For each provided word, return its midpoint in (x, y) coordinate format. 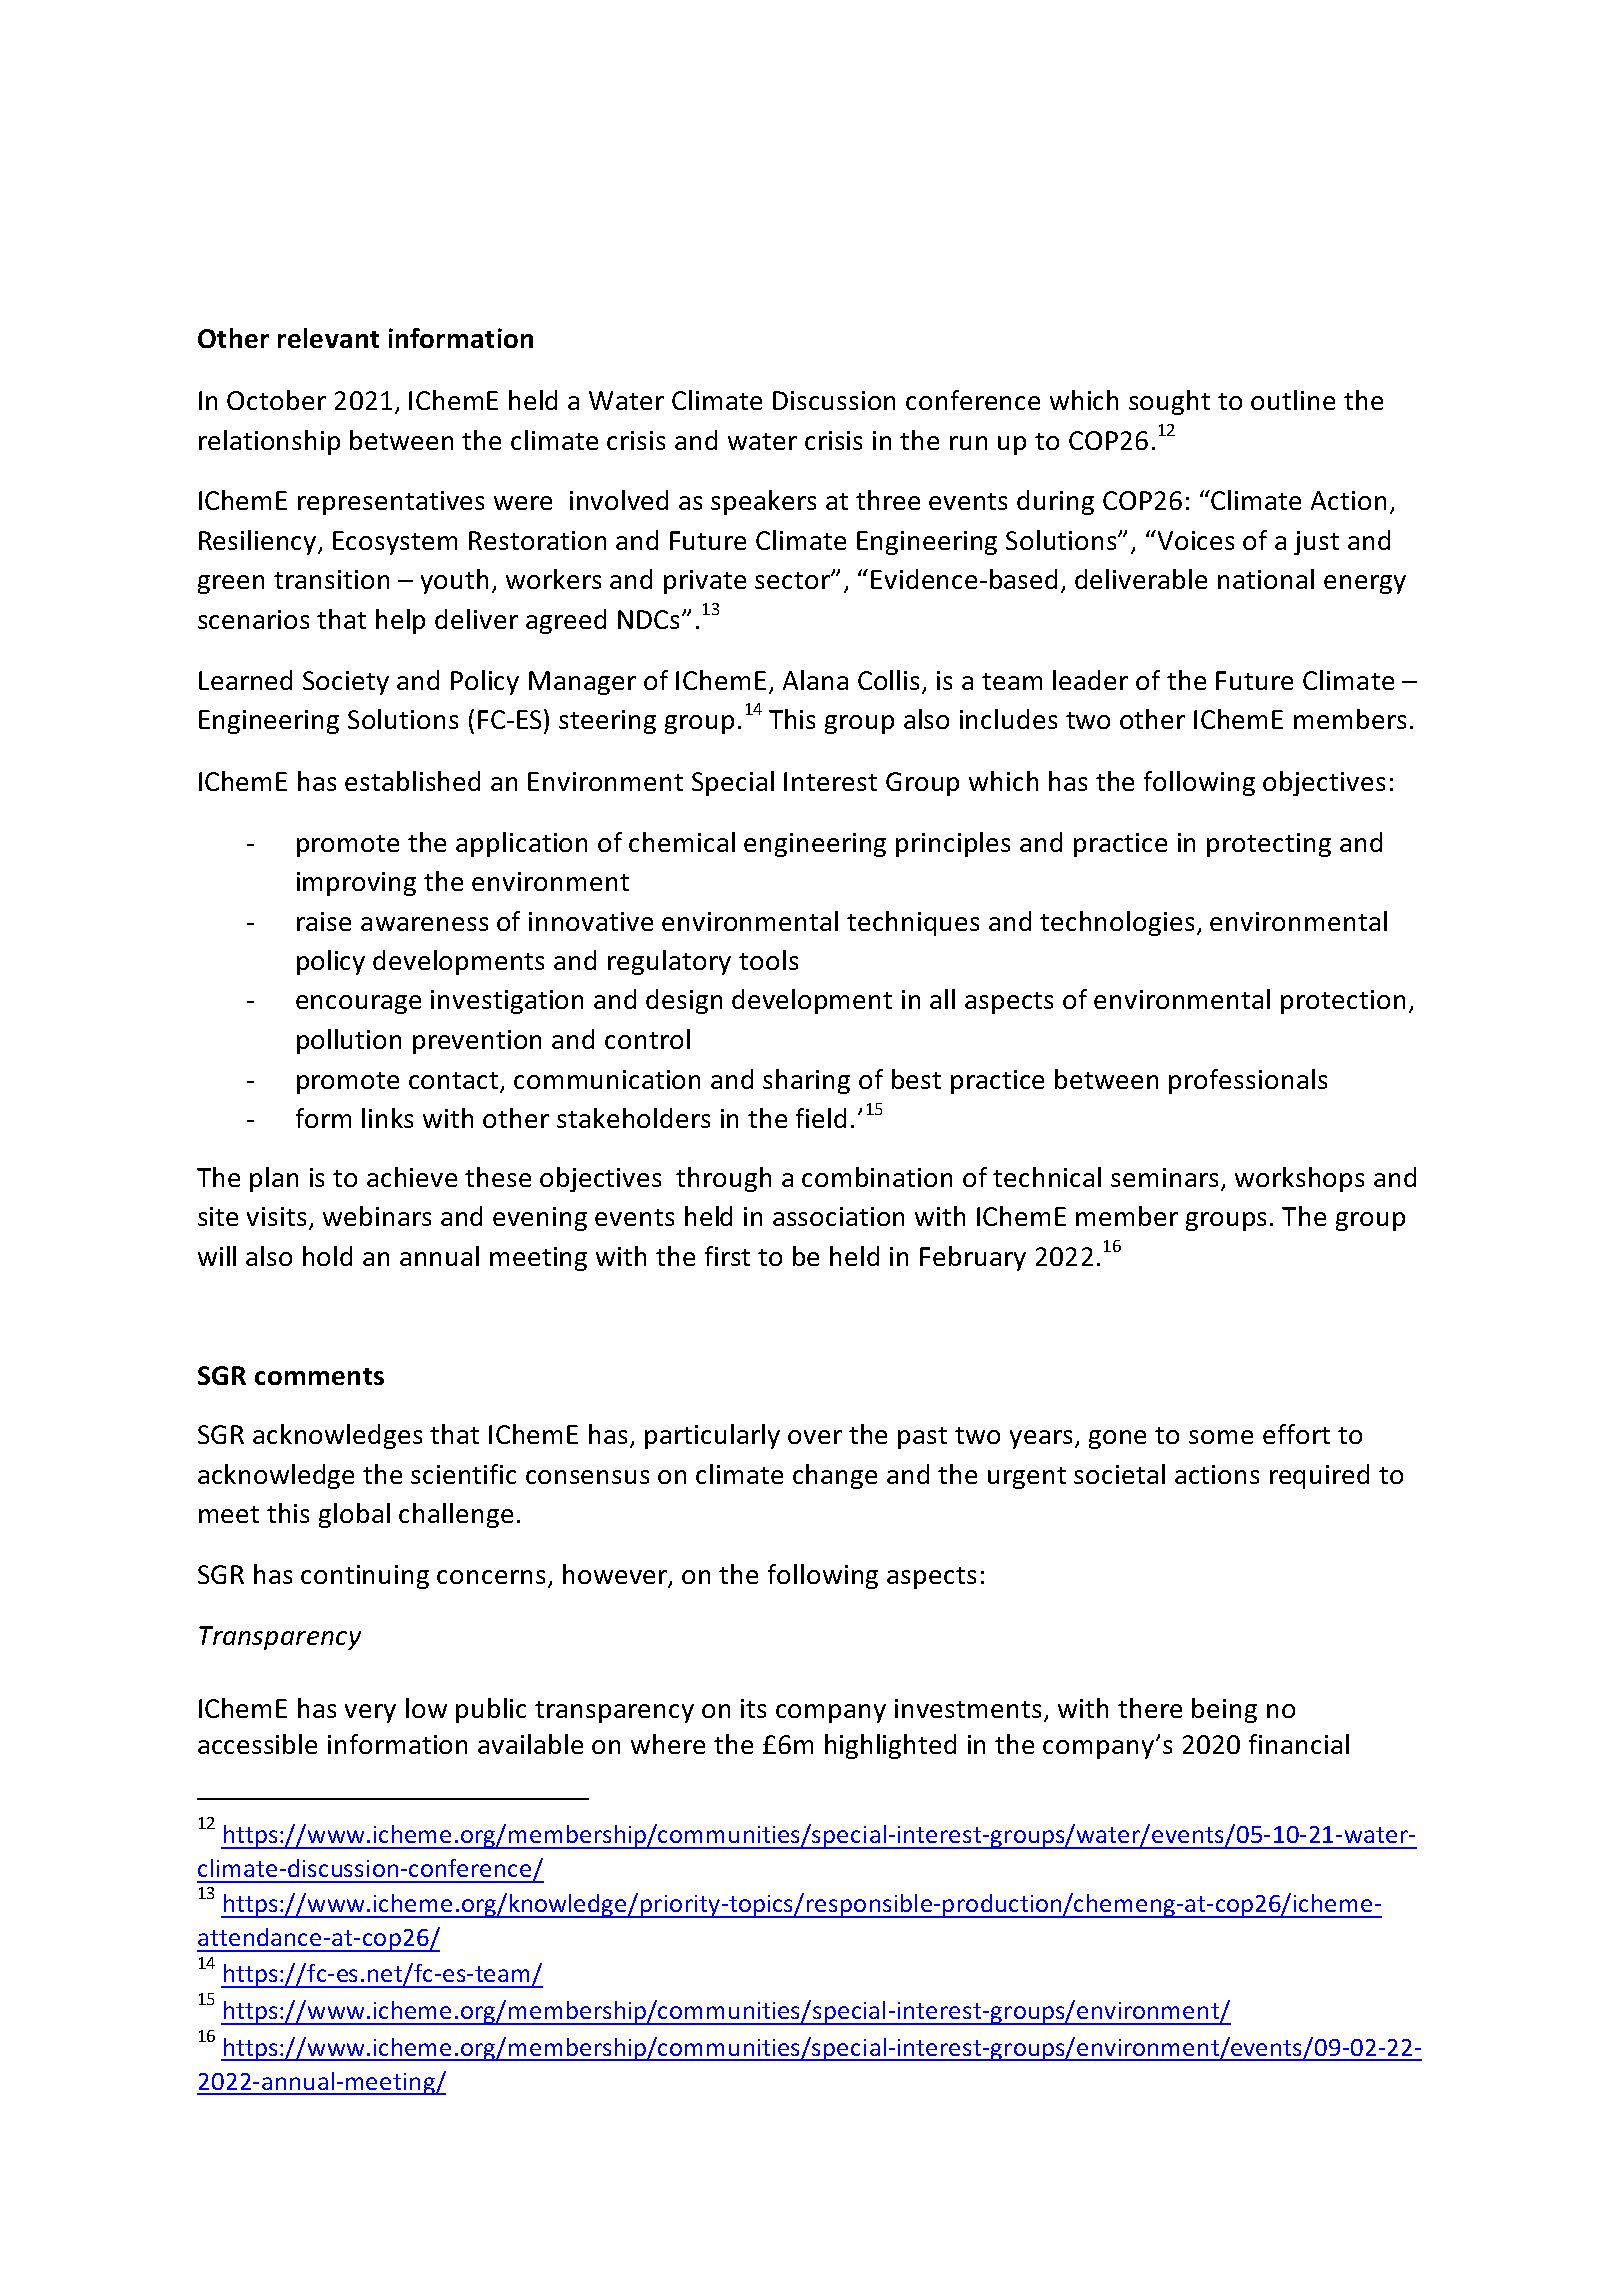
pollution (349, 1041)
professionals (1248, 1081)
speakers (763, 502)
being (1224, 1710)
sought (1169, 402)
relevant (328, 338)
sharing (806, 1081)
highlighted (890, 1746)
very (370, 1713)
